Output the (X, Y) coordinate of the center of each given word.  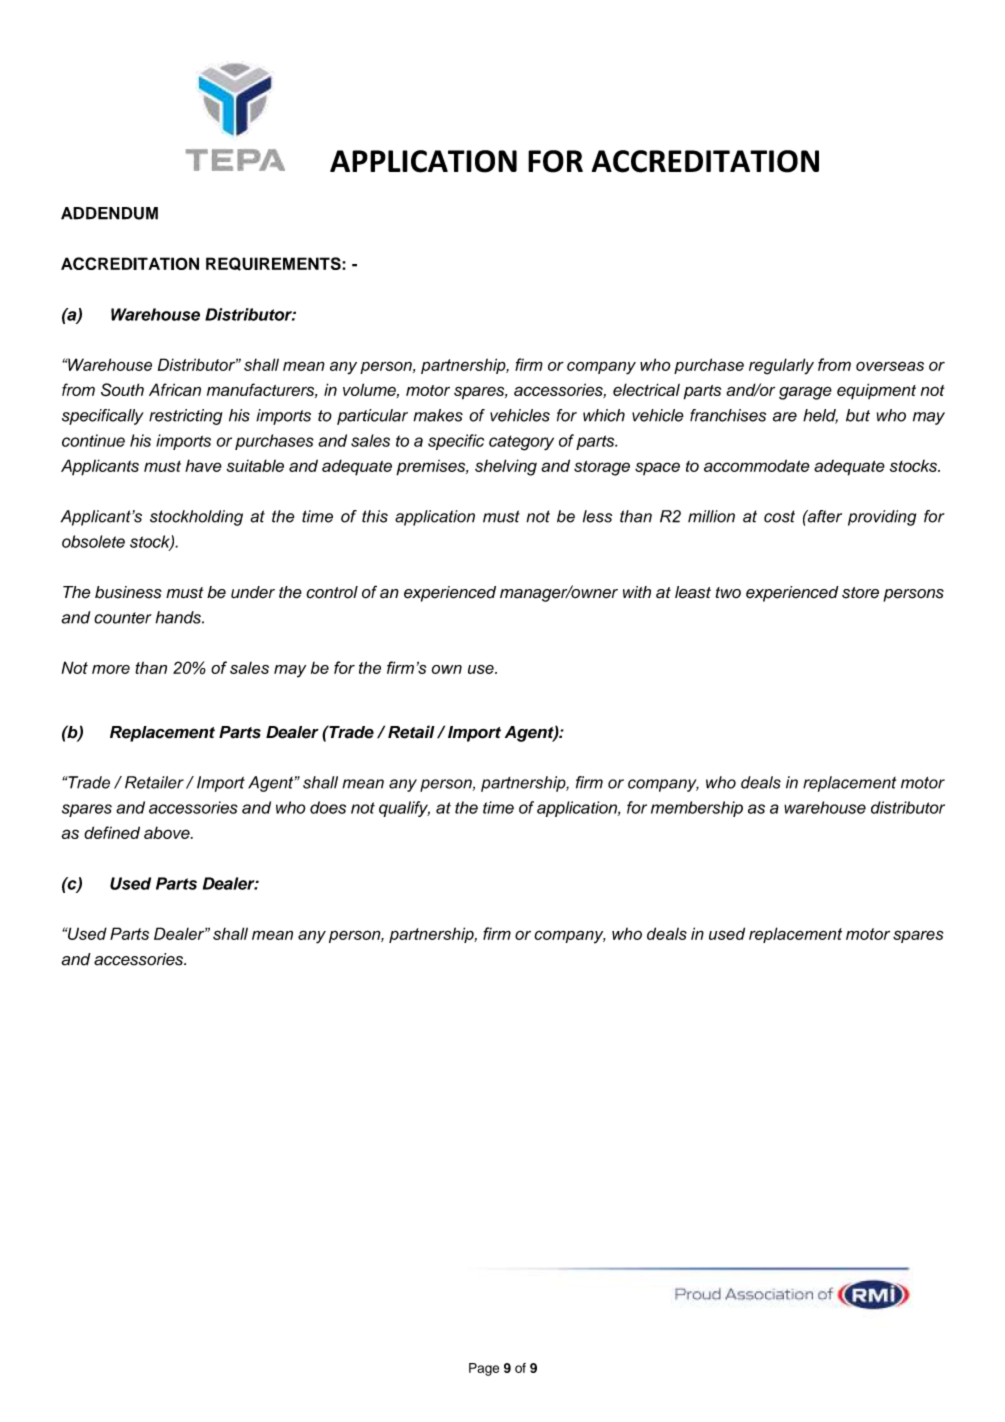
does (328, 807)
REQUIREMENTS (274, 264)
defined (112, 832)
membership (697, 809)
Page (484, 1369)
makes (438, 415)
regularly (781, 366)
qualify (404, 809)
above (168, 832)
